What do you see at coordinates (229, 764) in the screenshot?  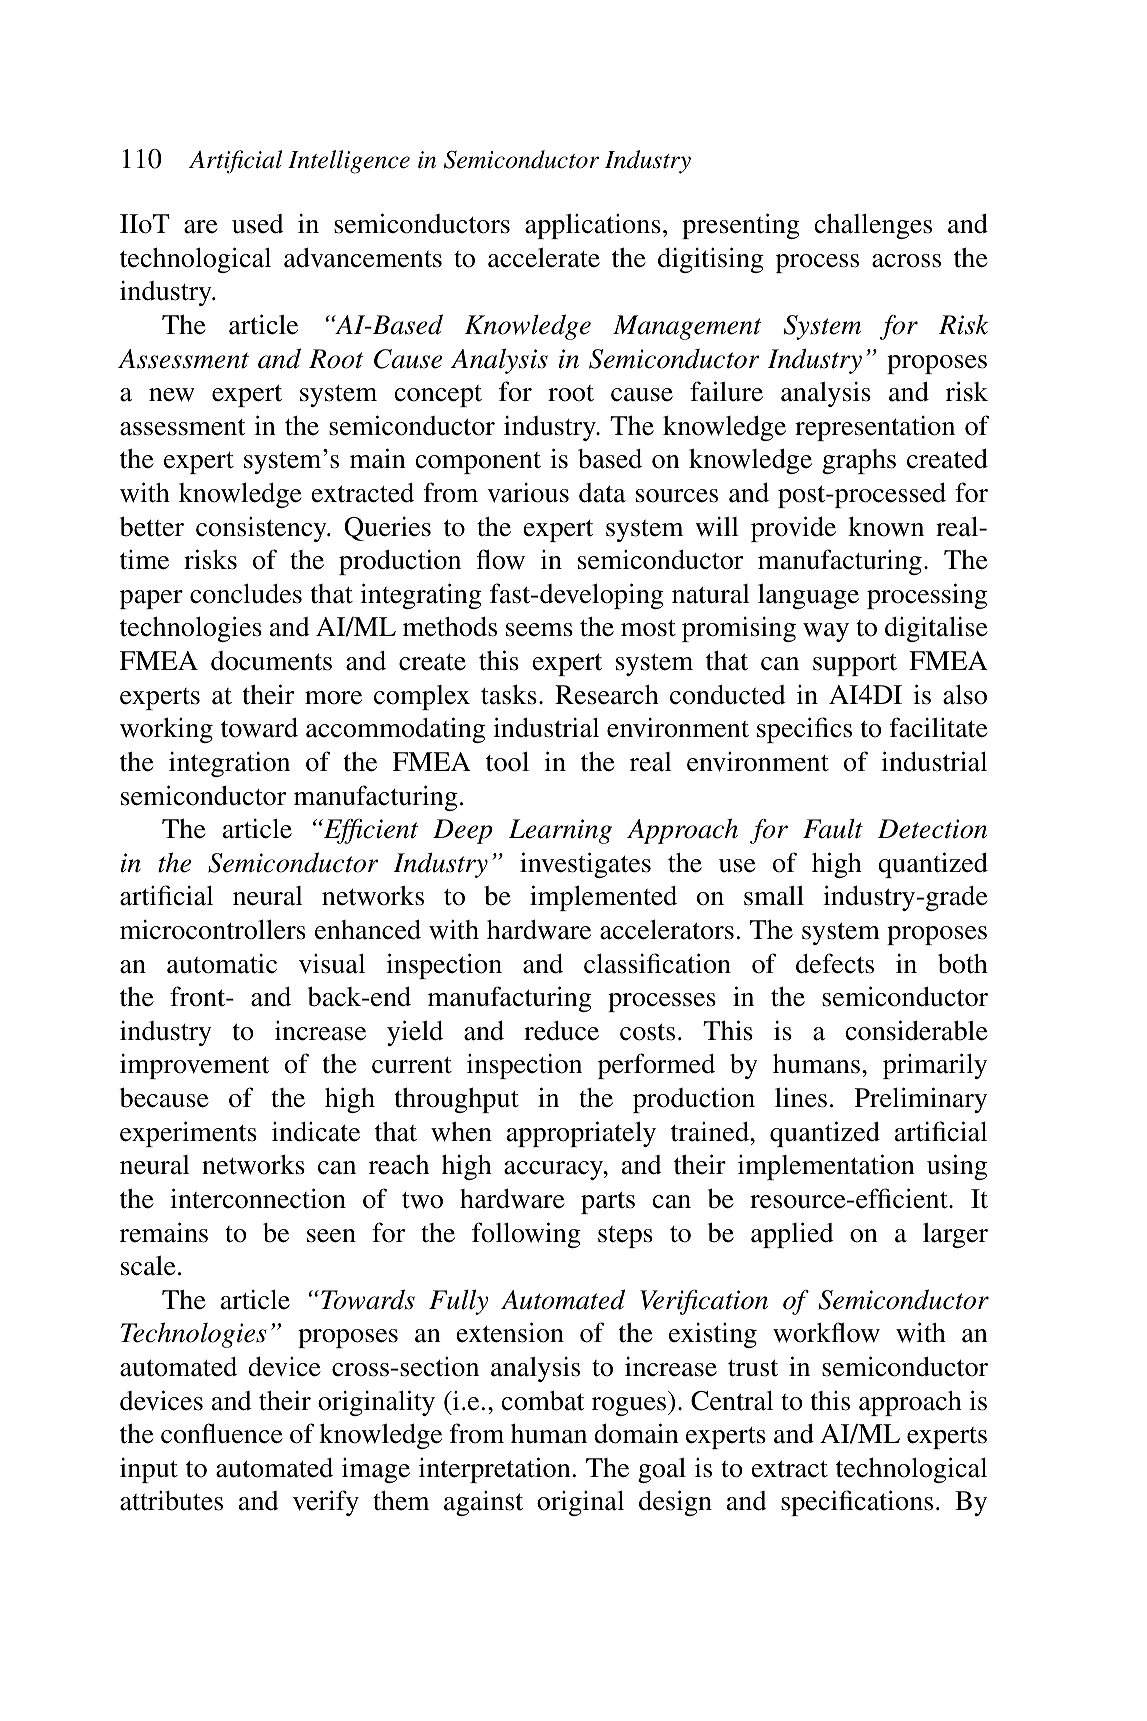 I see `integration` at bounding box center [229, 764].
